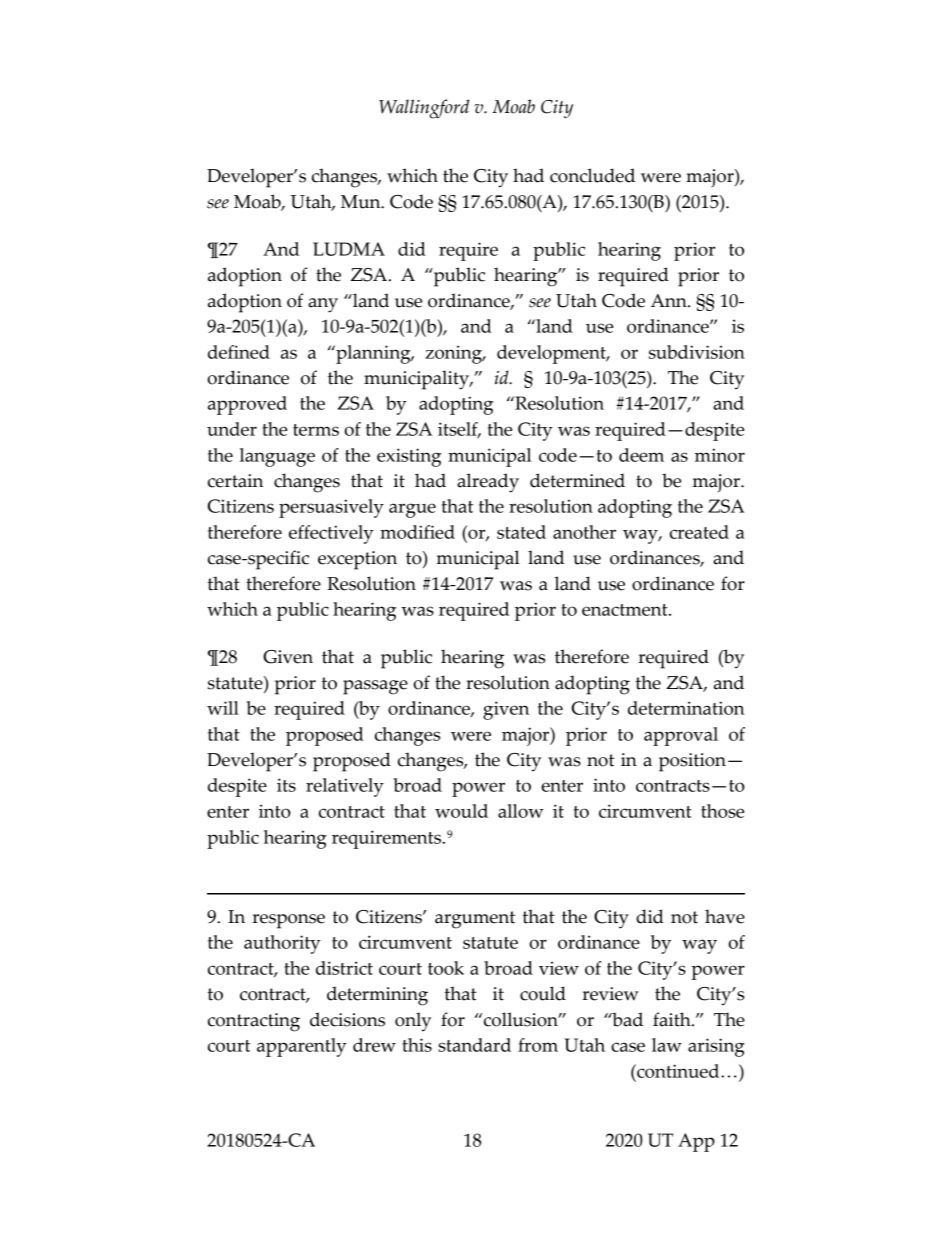  I want to click on any, so click(323, 305).
